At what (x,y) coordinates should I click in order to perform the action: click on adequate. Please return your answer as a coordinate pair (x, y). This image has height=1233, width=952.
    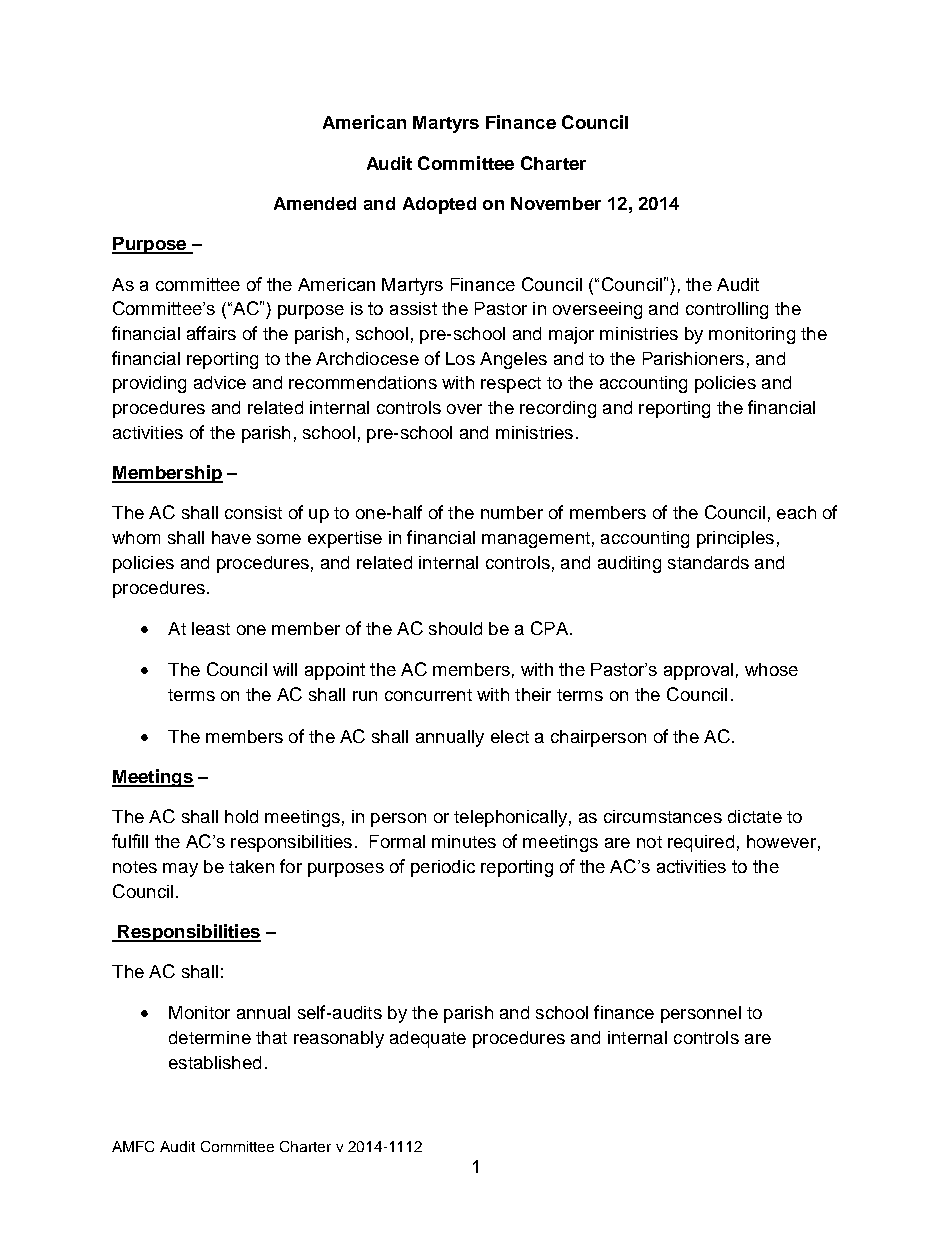
    Looking at the image, I should click on (428, 1039).
